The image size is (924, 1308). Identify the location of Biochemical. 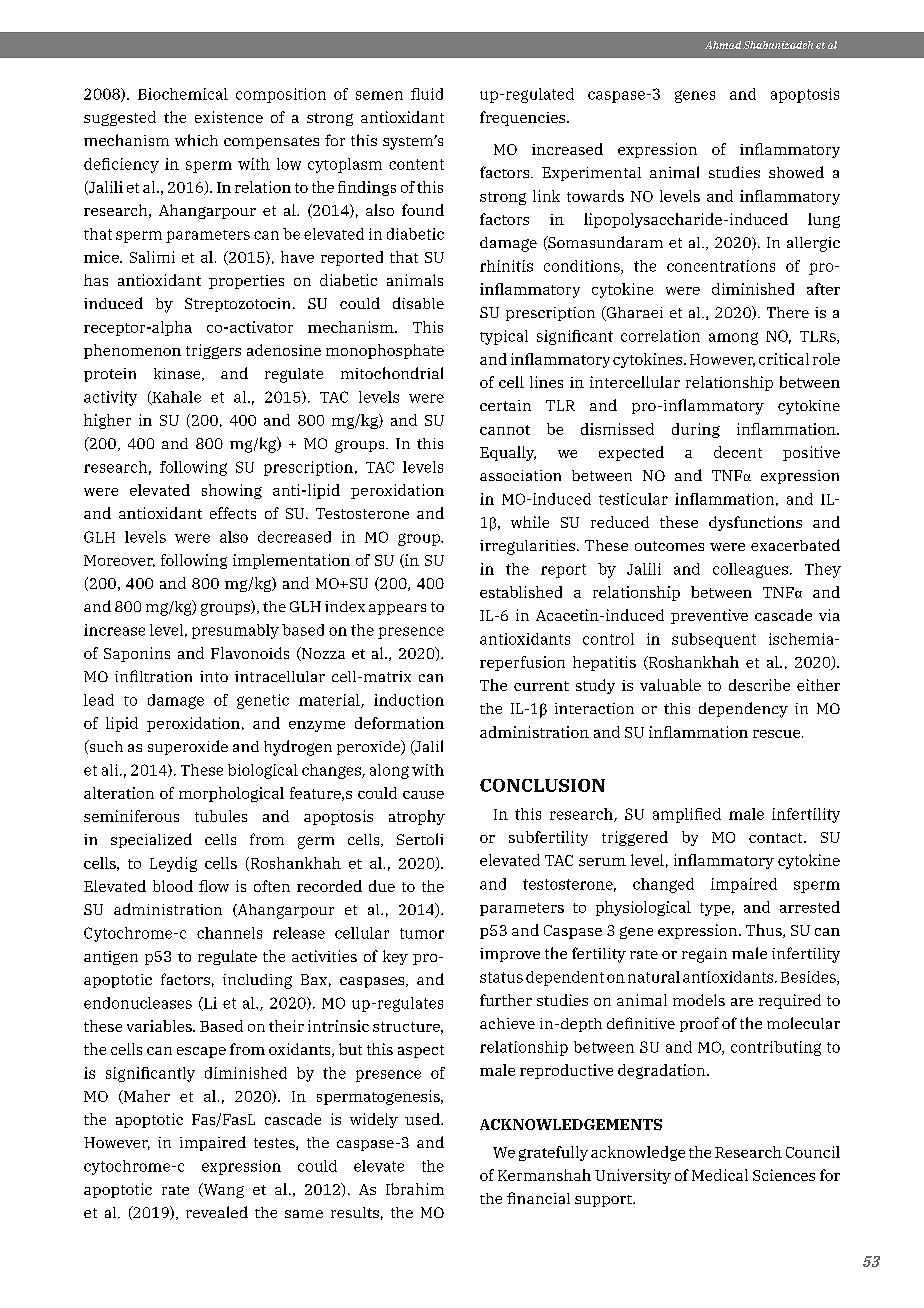
(183, 94).
